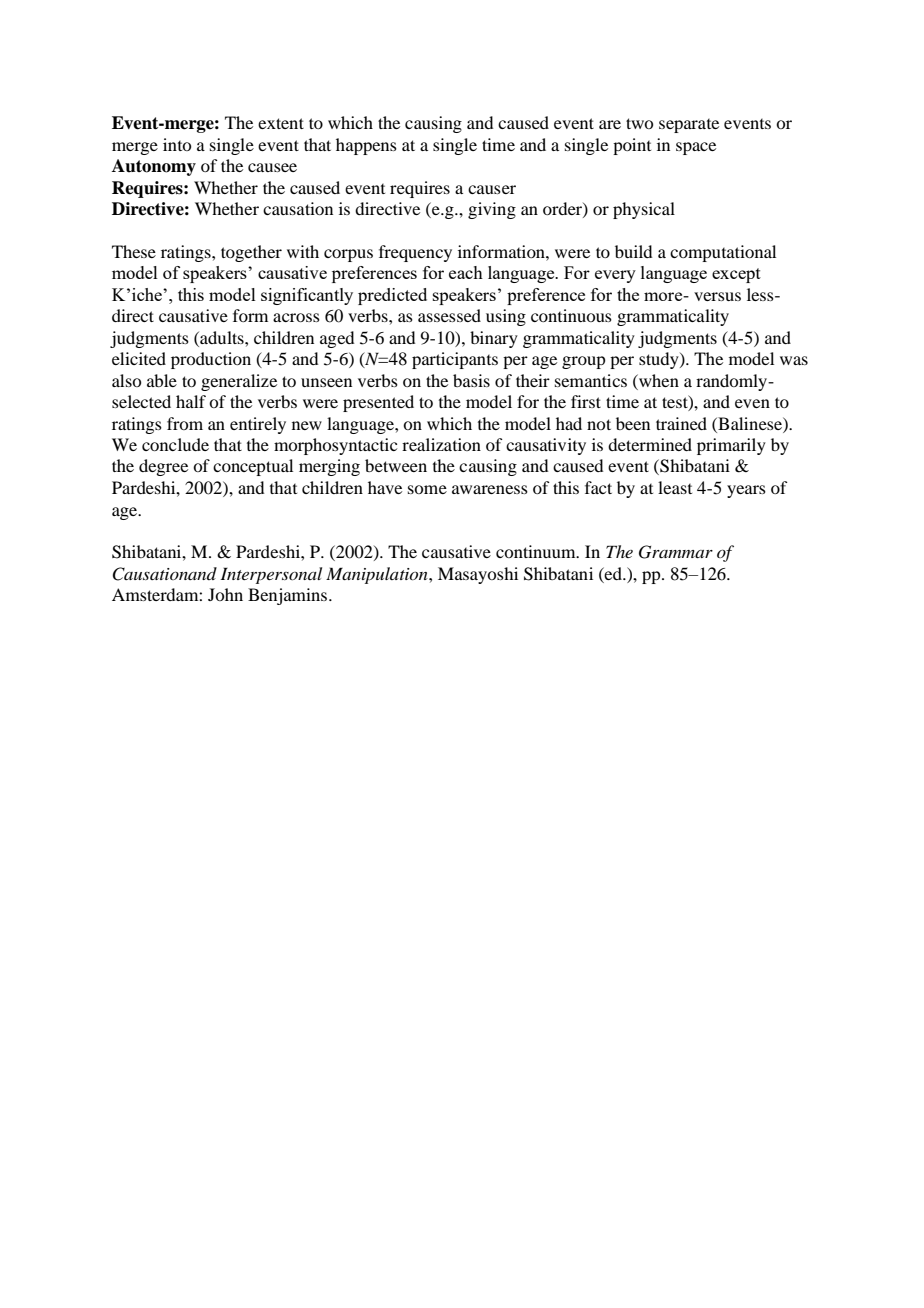 The height and width of the screenshot is (1308, 924). What do you see at coordinates (676, 552) in the screenshot?
I see `Grammar` at bounding box center [676, 552].
